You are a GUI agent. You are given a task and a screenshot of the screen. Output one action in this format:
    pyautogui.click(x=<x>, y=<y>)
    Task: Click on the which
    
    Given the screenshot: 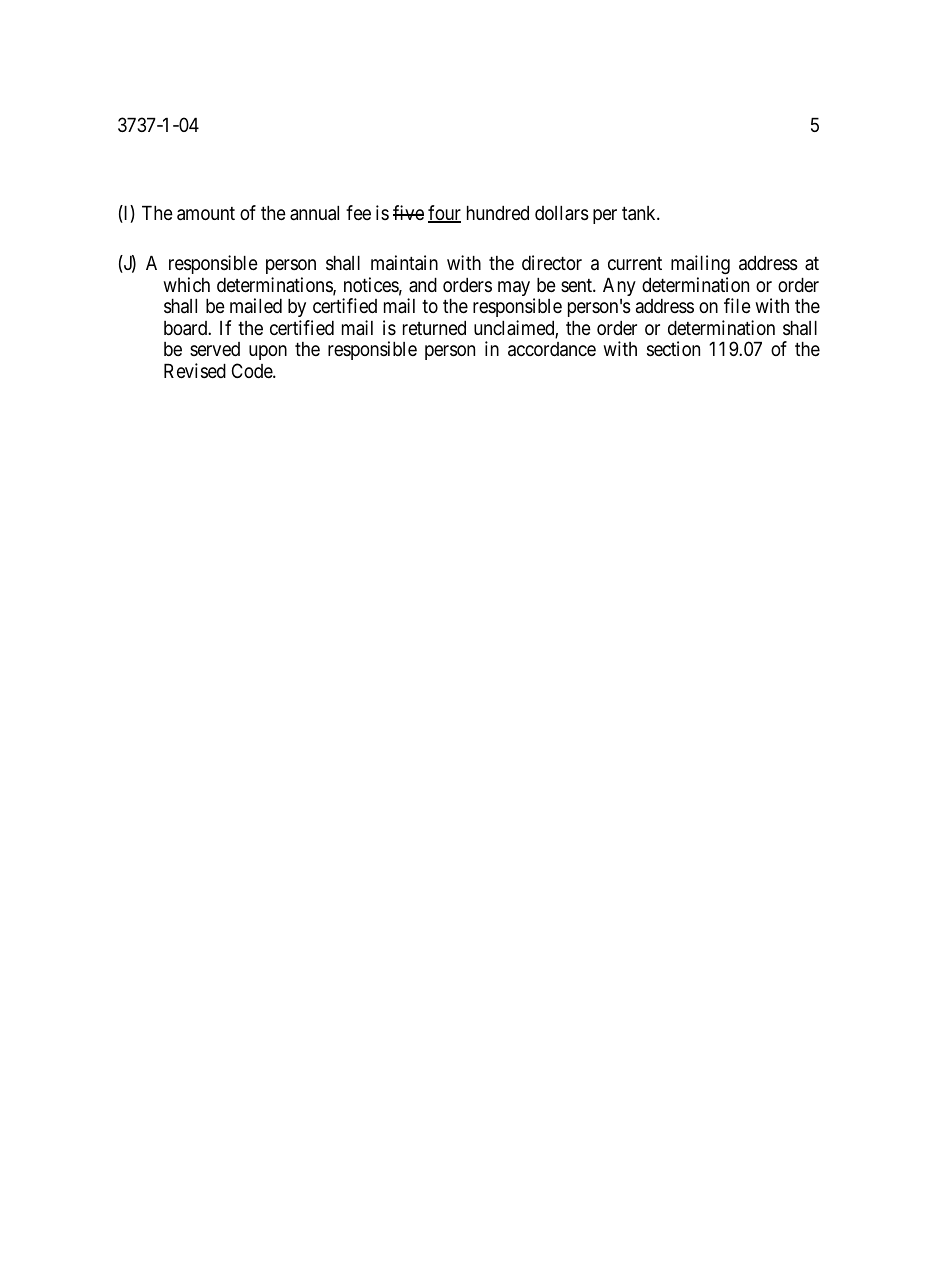 What is the action you would take?
    pyautogui.click(x=186, y=284)
